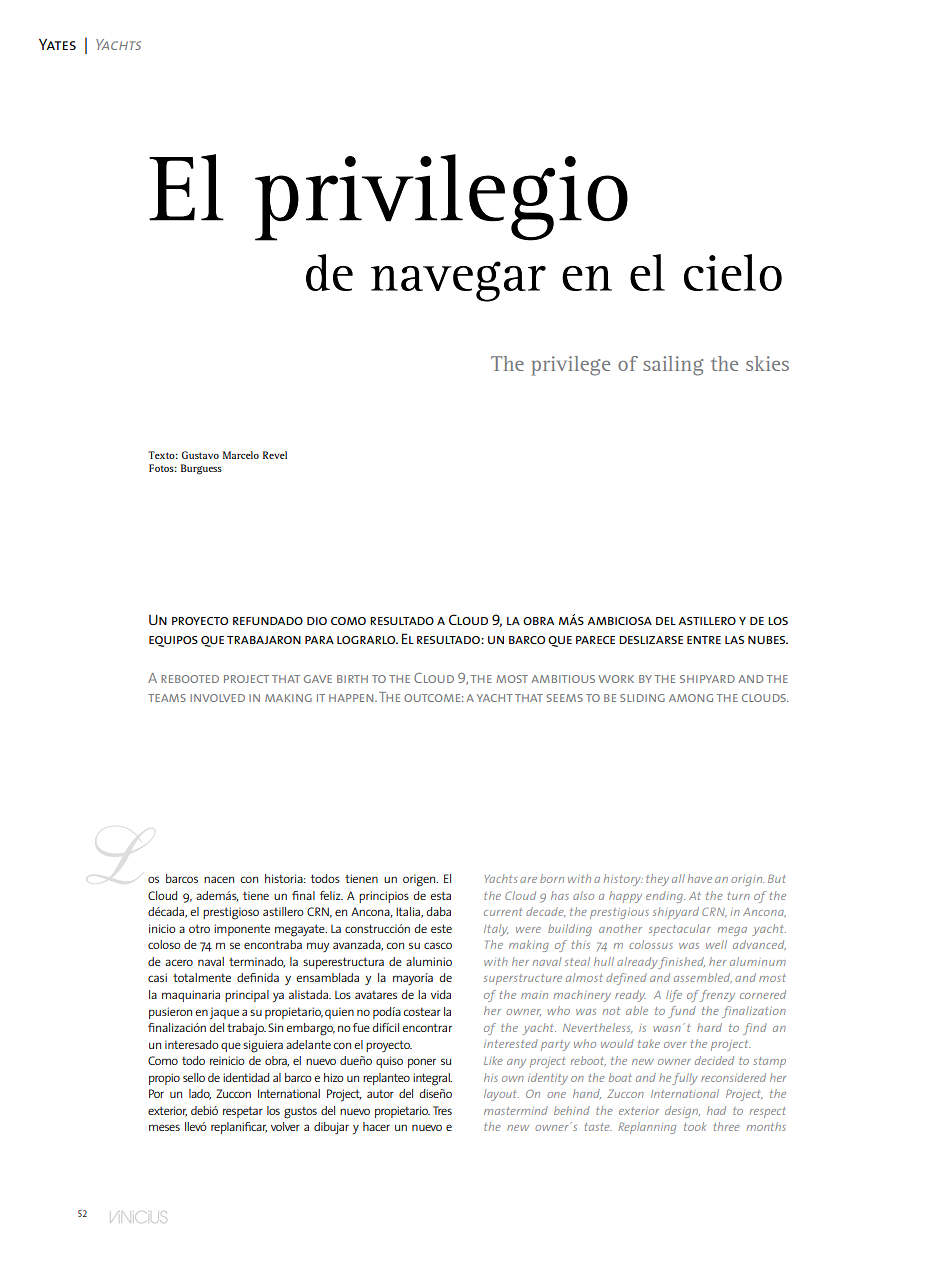 The image size is (936, 1288). I want to click on Revel, so click(275, 455).
